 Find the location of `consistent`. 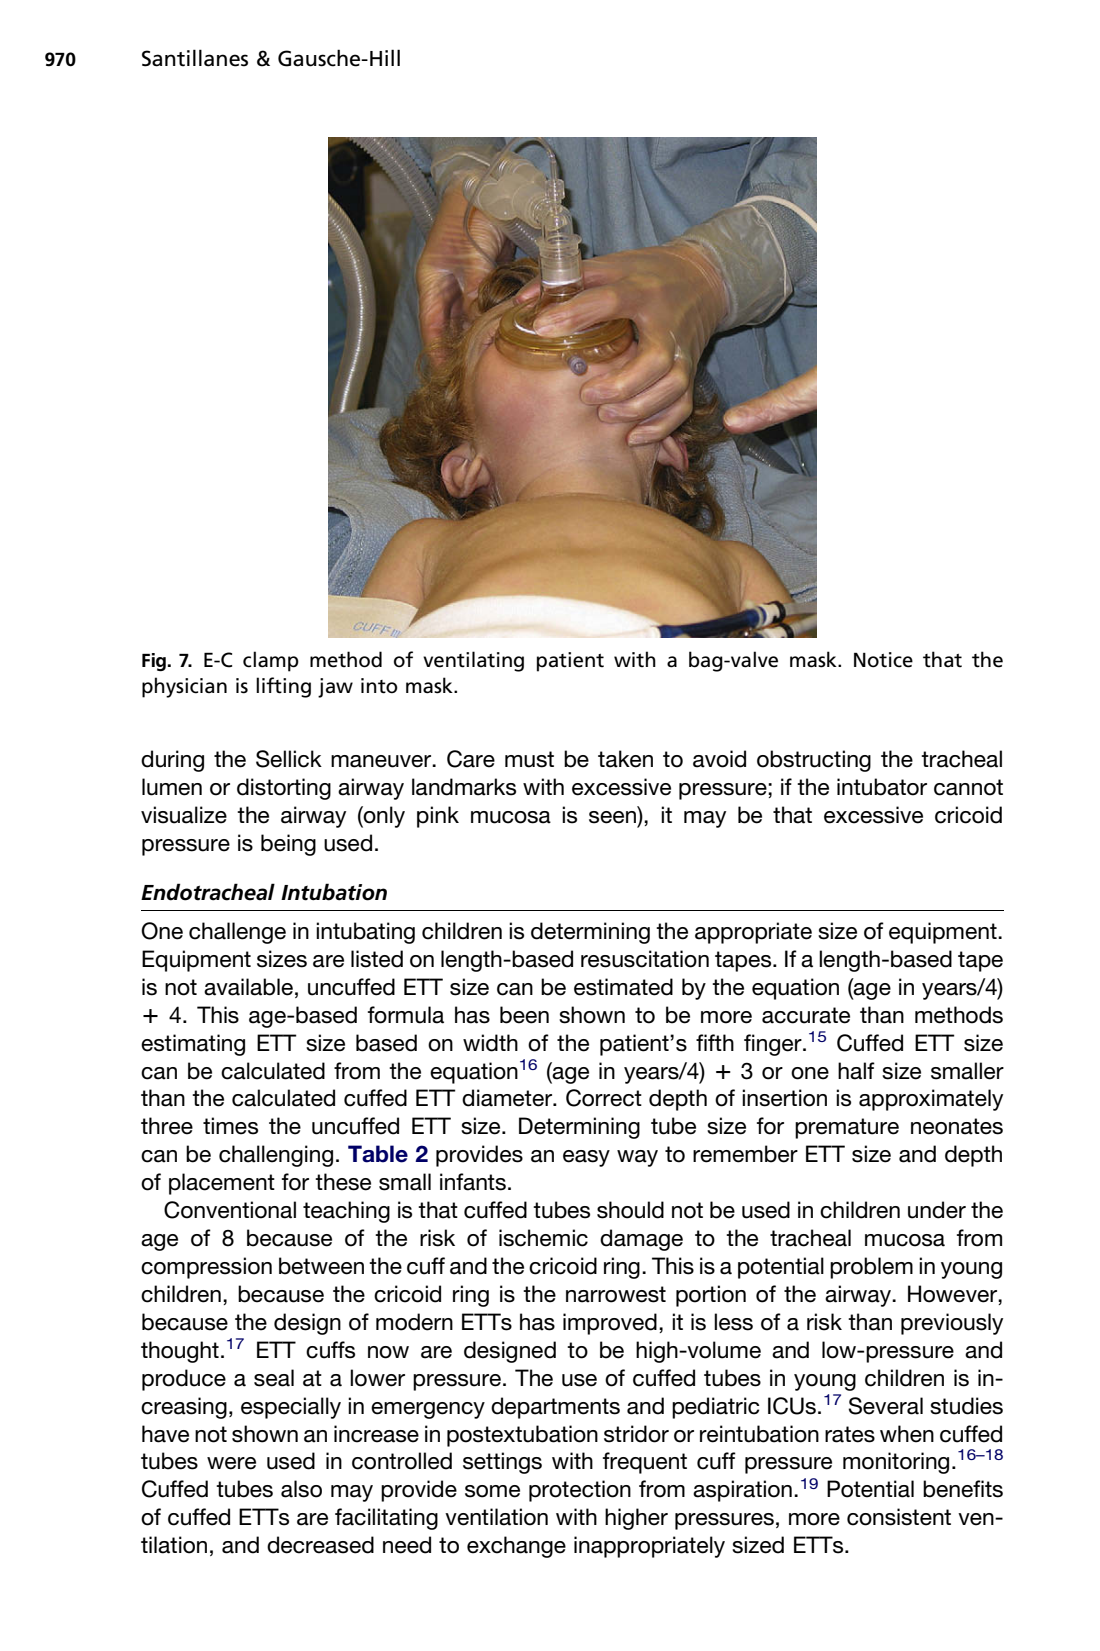

consistent is located at coordinates (899, 1517).
